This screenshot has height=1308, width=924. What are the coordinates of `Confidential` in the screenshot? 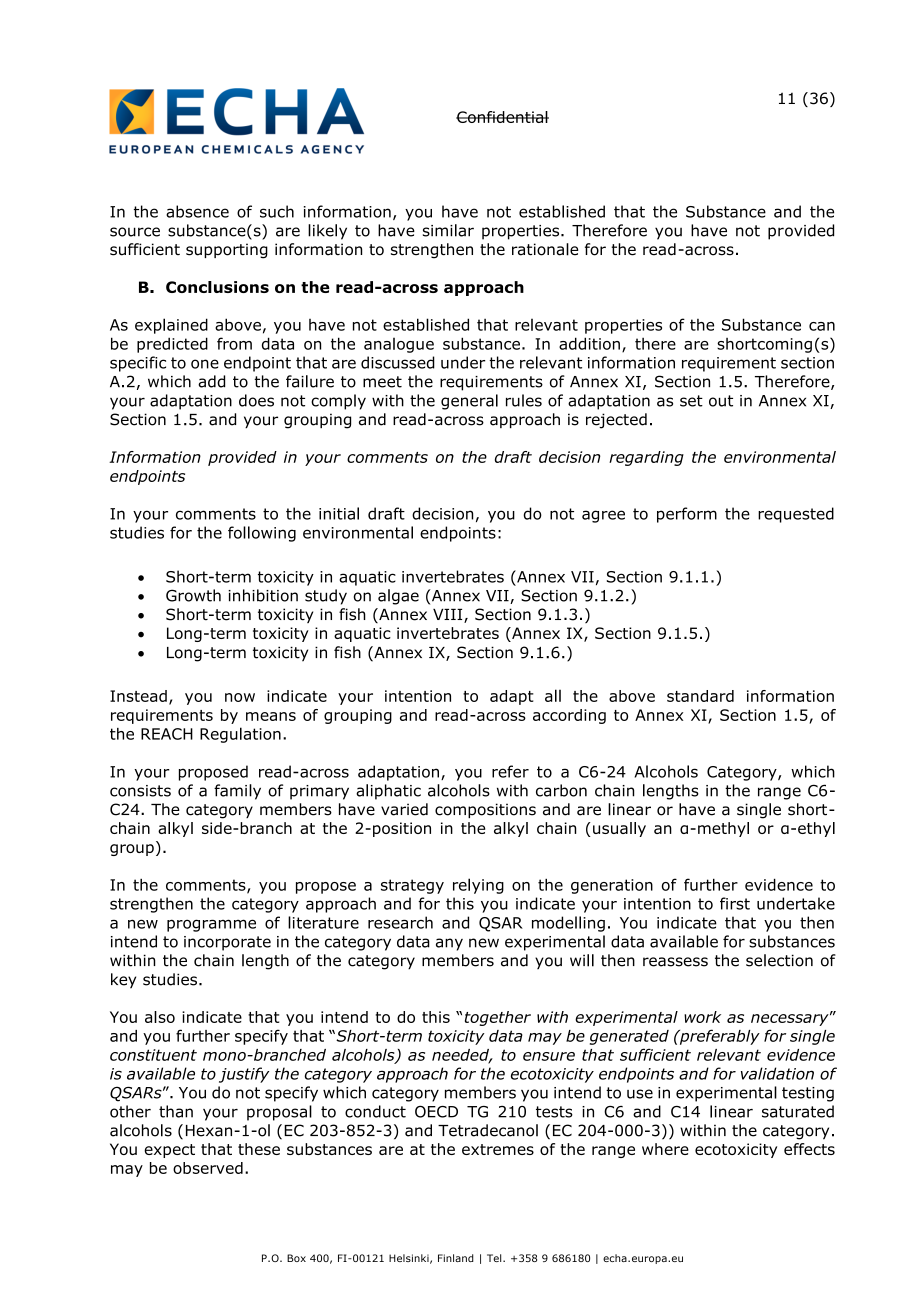 It's located at (502, 117).
